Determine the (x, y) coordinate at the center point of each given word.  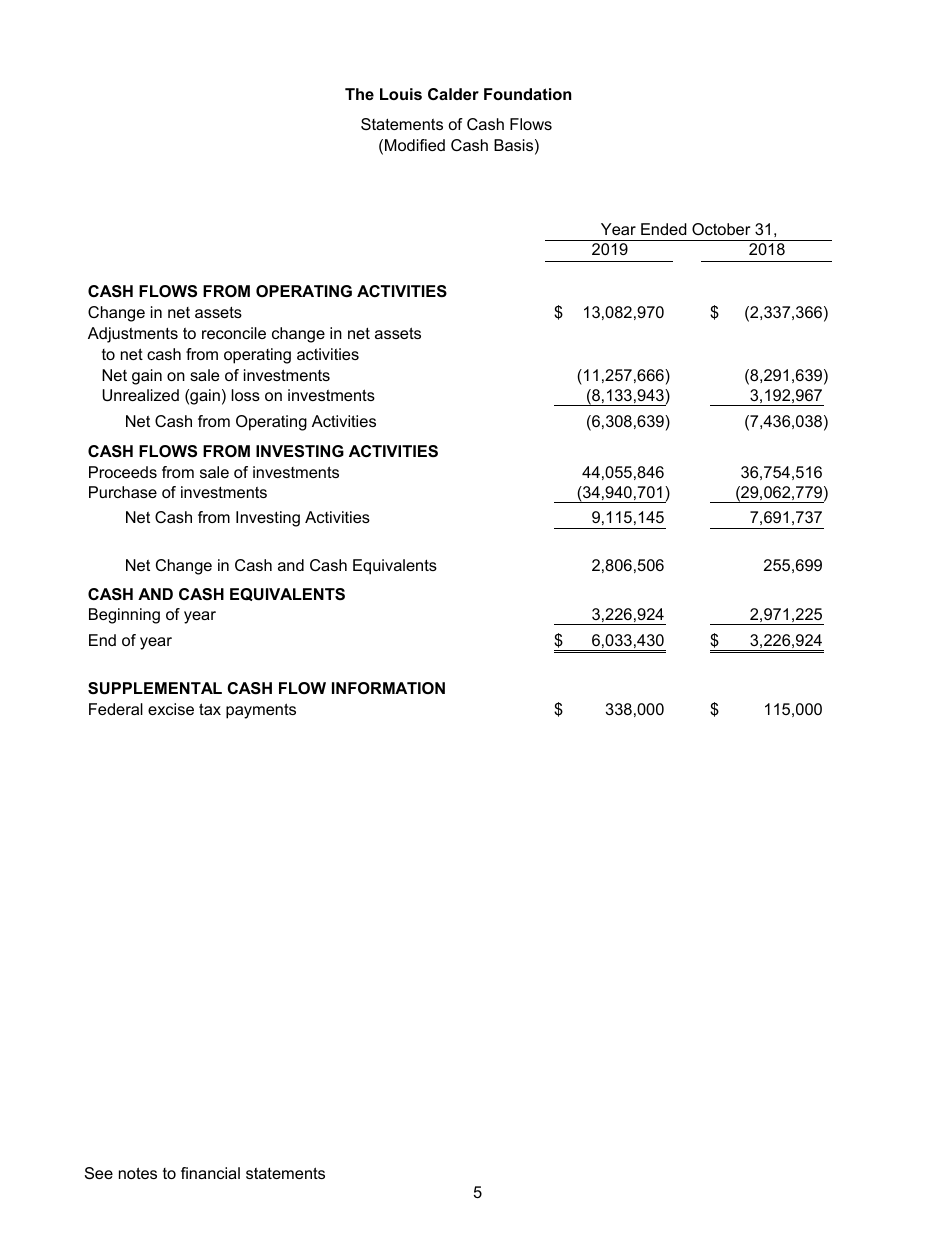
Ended (664, 229)
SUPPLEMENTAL (155, 688)
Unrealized (140, 395)
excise (171, 709)
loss (246, 395)
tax (210, 709)
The (359, 94)
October (721, 229)
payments (261, 711)
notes (138, 1173)
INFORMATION (388, 688)
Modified (415, 145)
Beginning (124, 616)
